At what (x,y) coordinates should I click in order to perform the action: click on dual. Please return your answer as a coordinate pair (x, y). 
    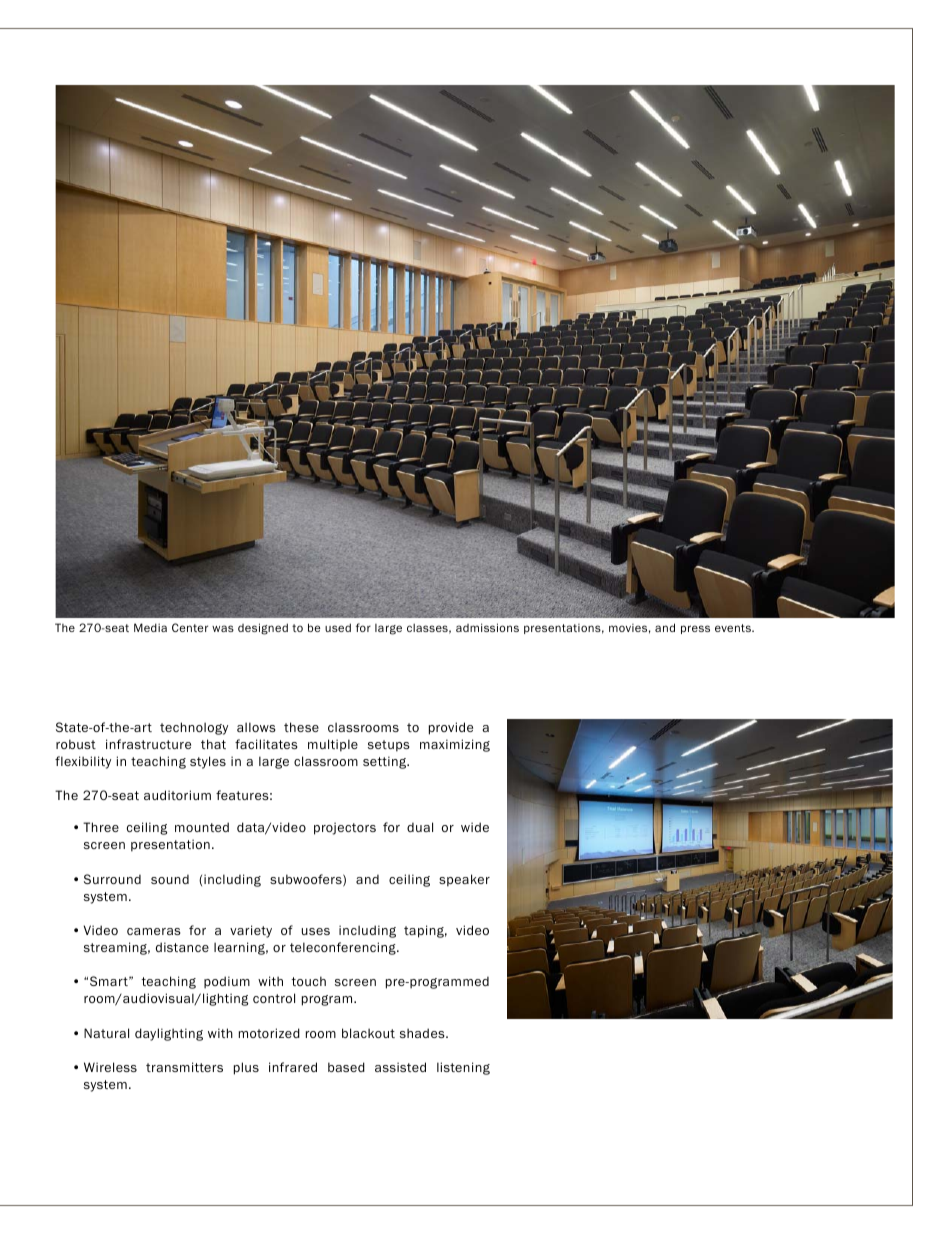
    Looking at the image, I should click on (420, 827).
